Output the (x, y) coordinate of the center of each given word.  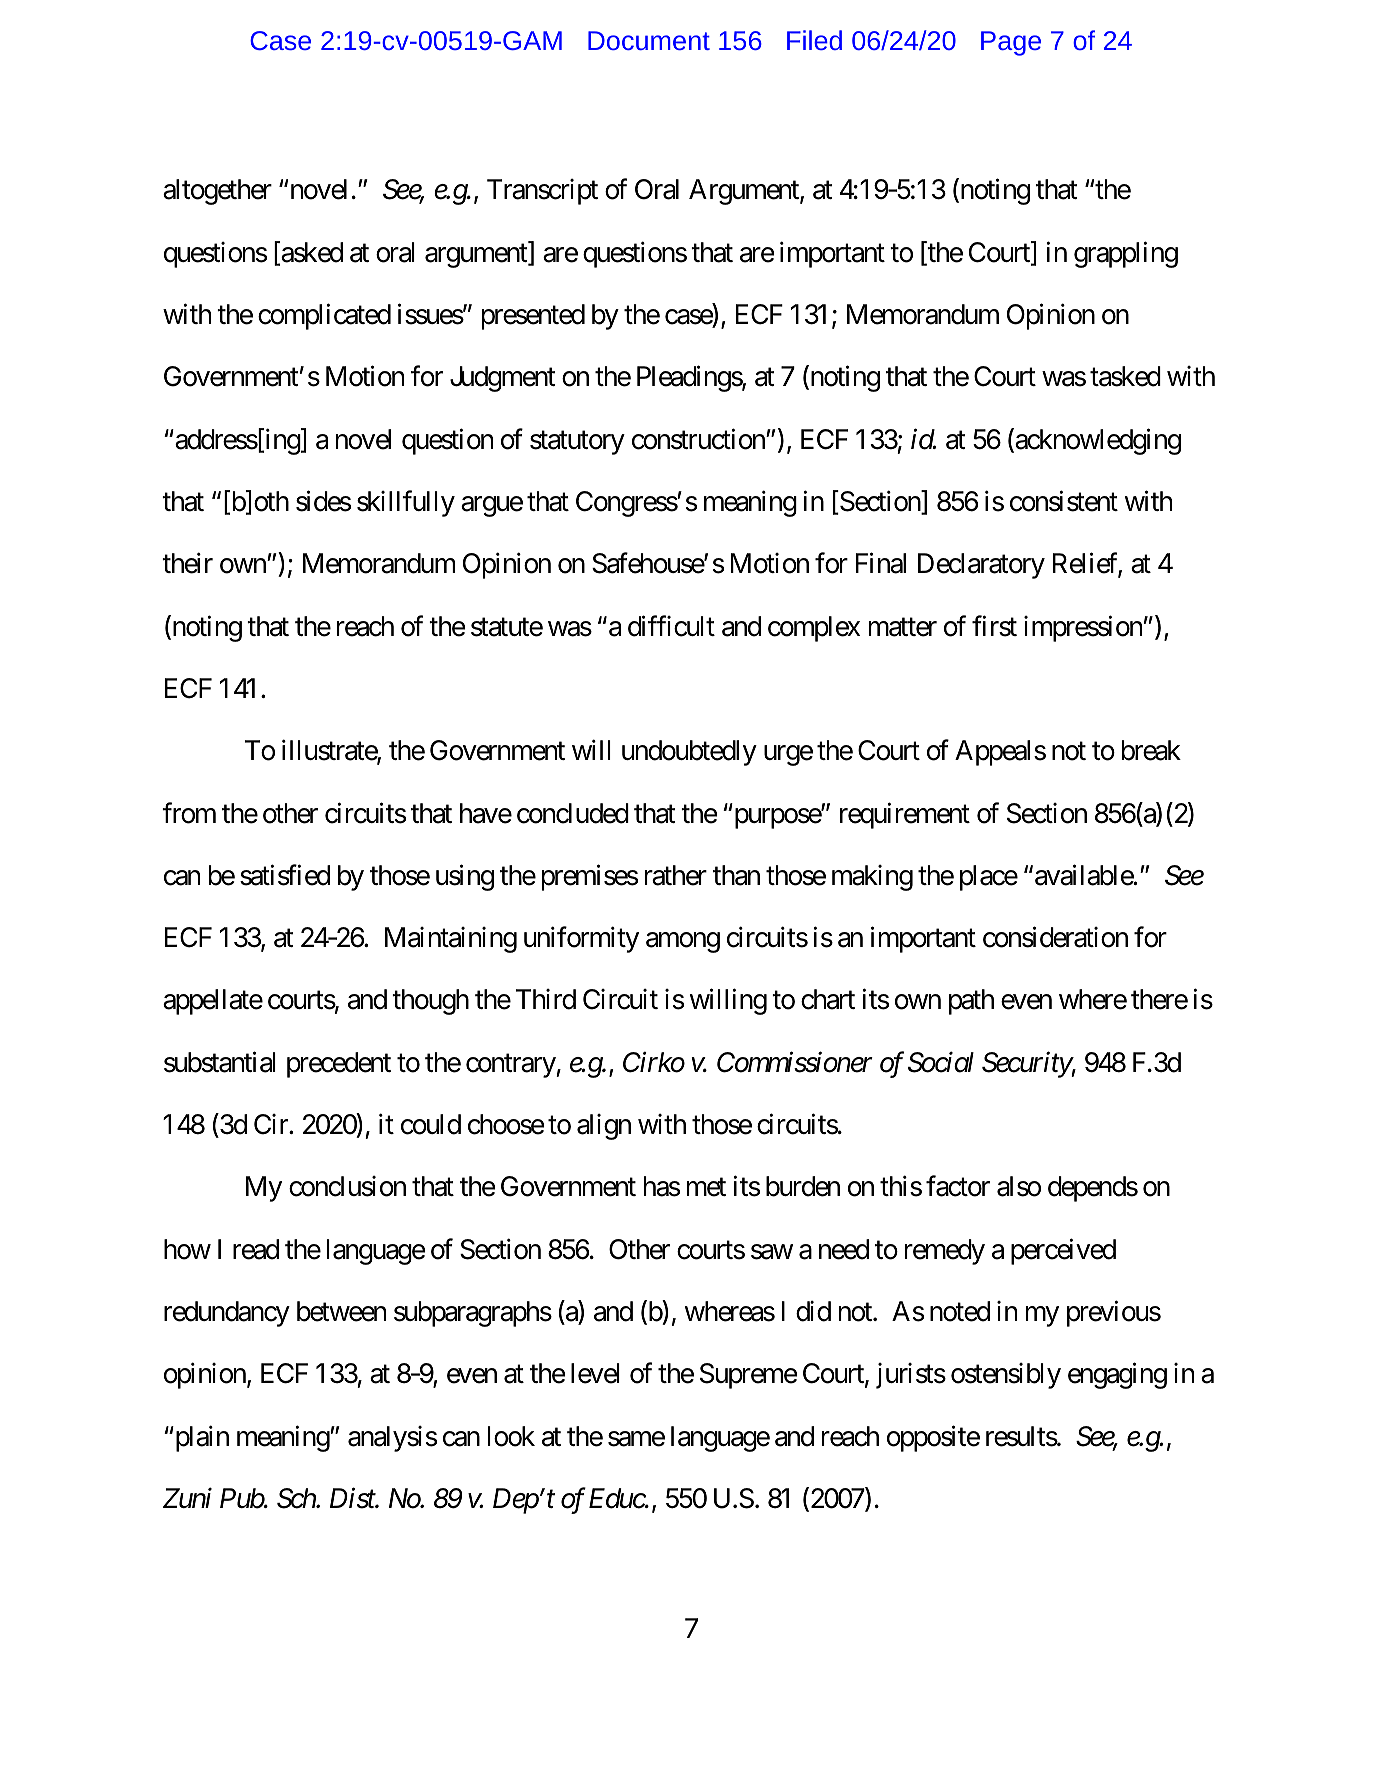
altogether (217, 192)
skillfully (406, 504)
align (604, 1127)
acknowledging (1097, 441)
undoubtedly (689, 753)
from (189, 813)
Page (1011, 43)
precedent (339, 1065)
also (1019, 1186)
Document (649, 40)
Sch (297, 1498)
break (1151, 750)
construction (699, 439)
